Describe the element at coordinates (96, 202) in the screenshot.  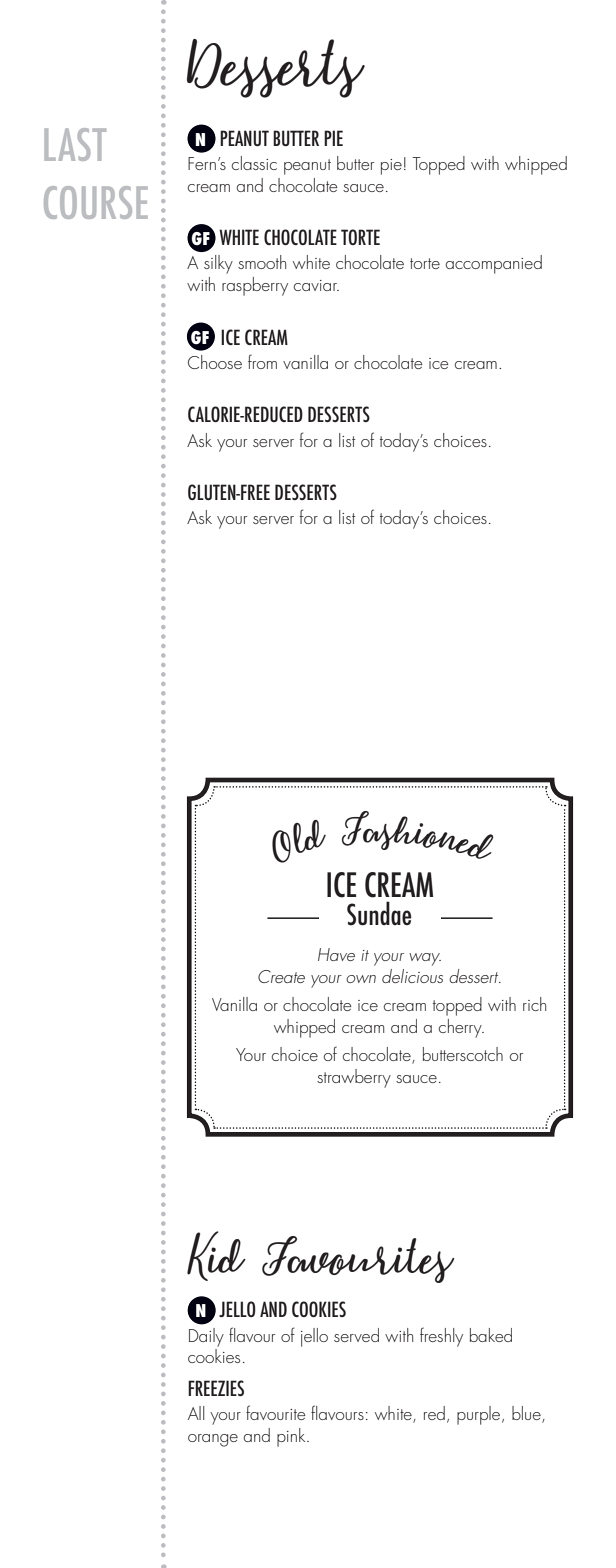
I see `COURSE` at that location.
